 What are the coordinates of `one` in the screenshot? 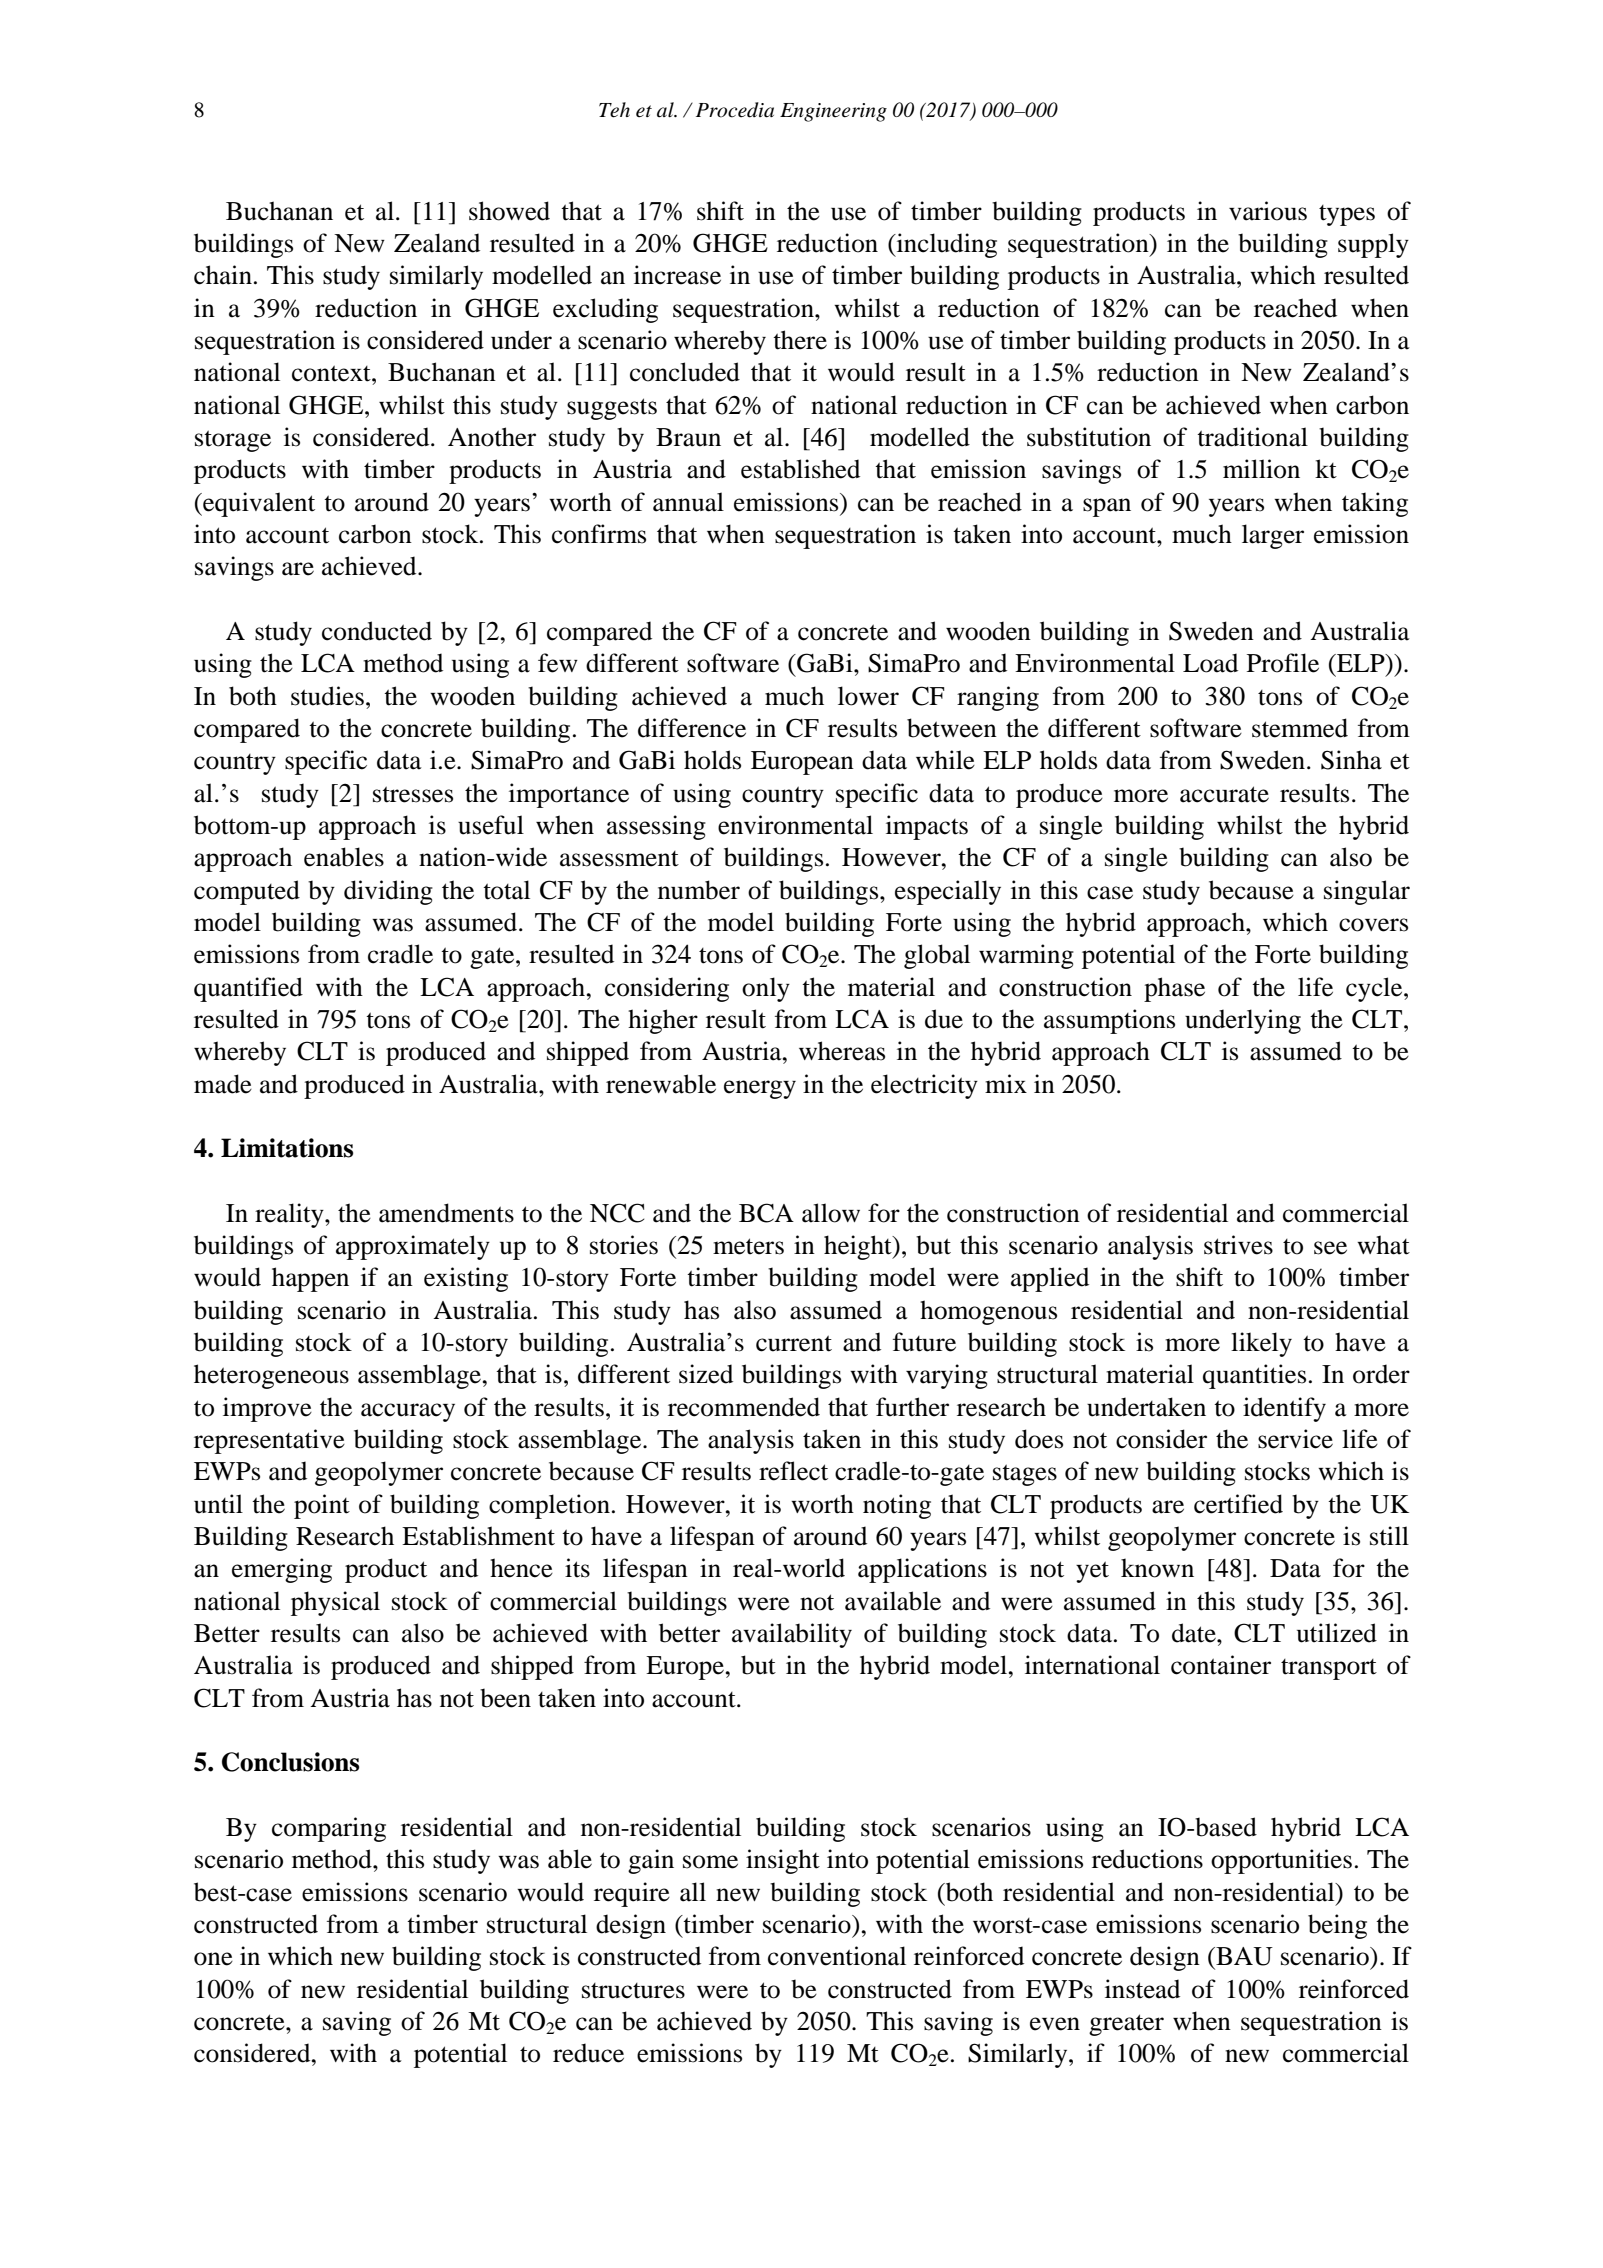 It's located at (213, 1959).
